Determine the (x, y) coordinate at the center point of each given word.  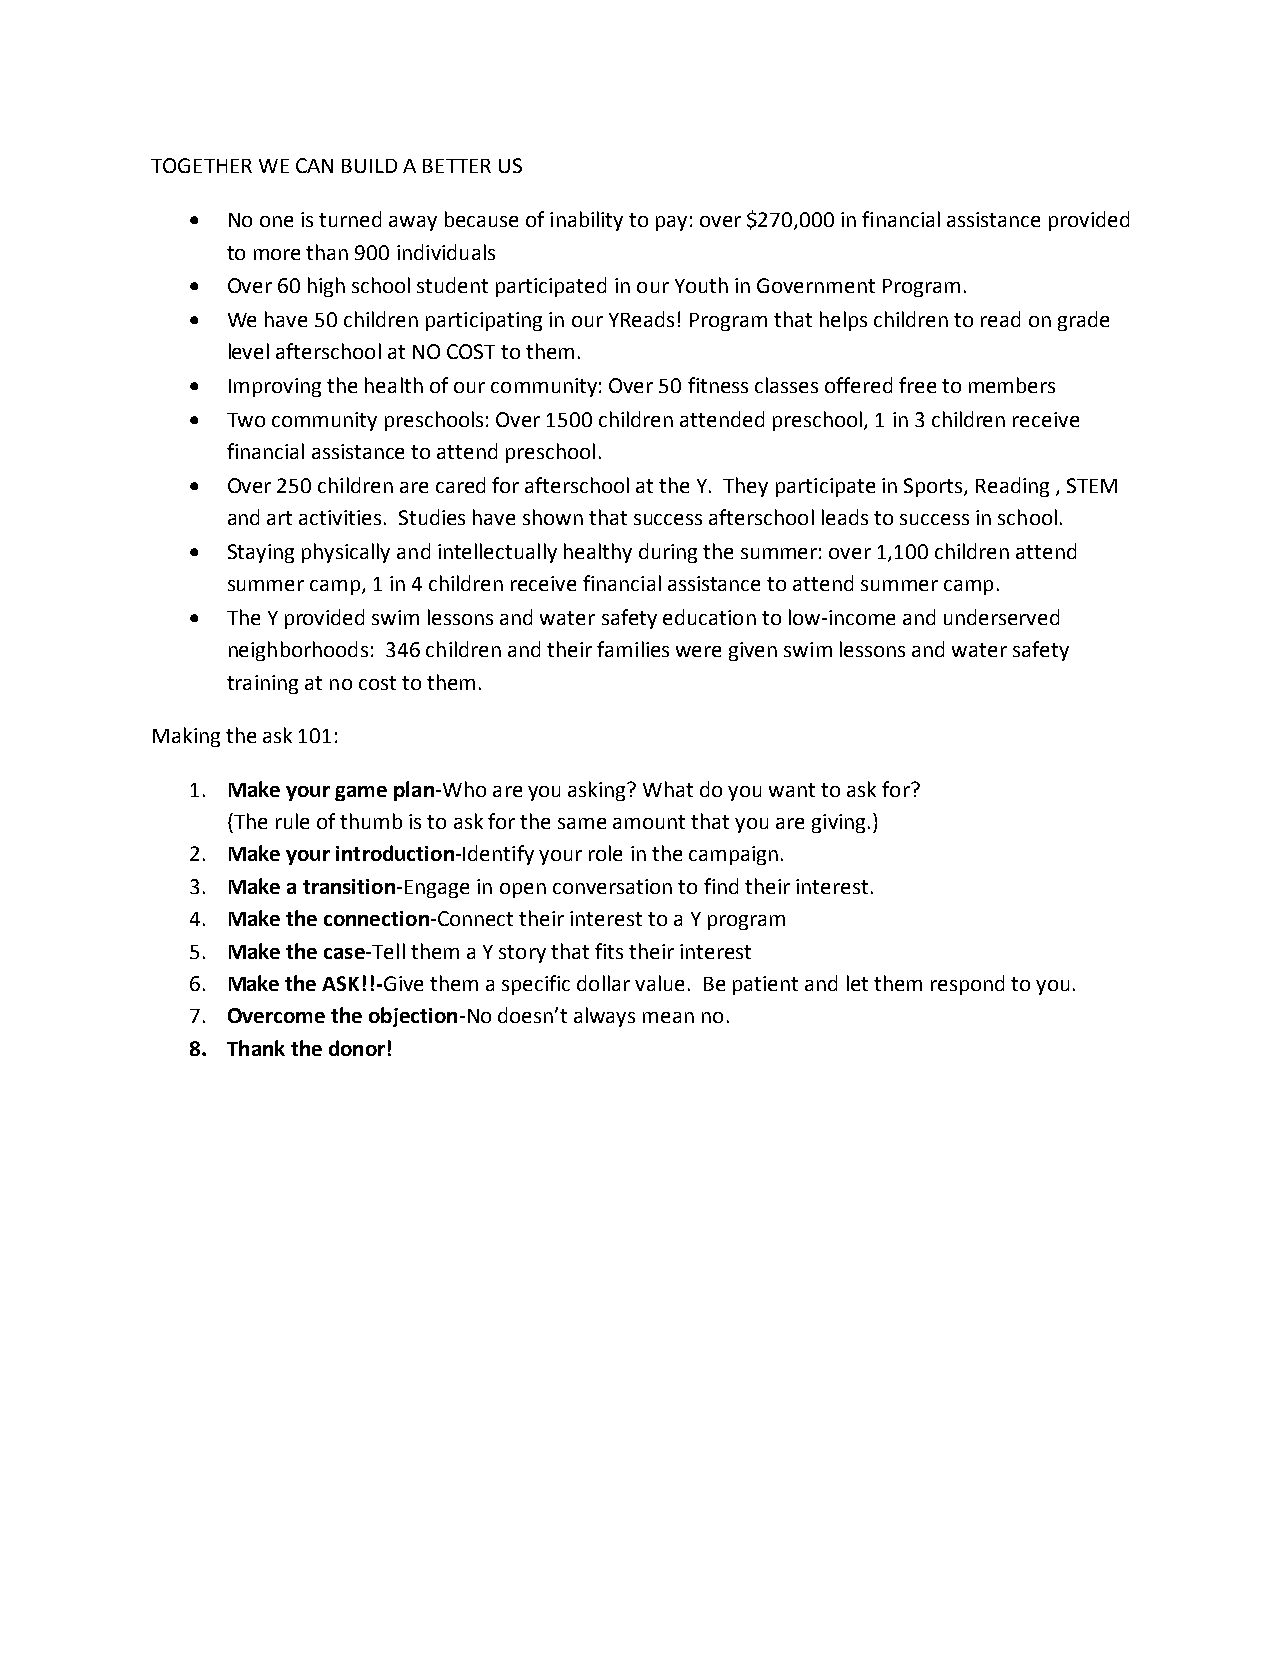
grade (1083, 321)
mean (668, 1017)
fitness (718, 385)
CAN (314, 165)
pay (671, 223)
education (709, 617)
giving (838, 823)
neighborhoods (298, 651)
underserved (1001, 617)
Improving (275, 387)
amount (649, 822)
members (1012, 385)
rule (292, 821)
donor (357, 1048)
